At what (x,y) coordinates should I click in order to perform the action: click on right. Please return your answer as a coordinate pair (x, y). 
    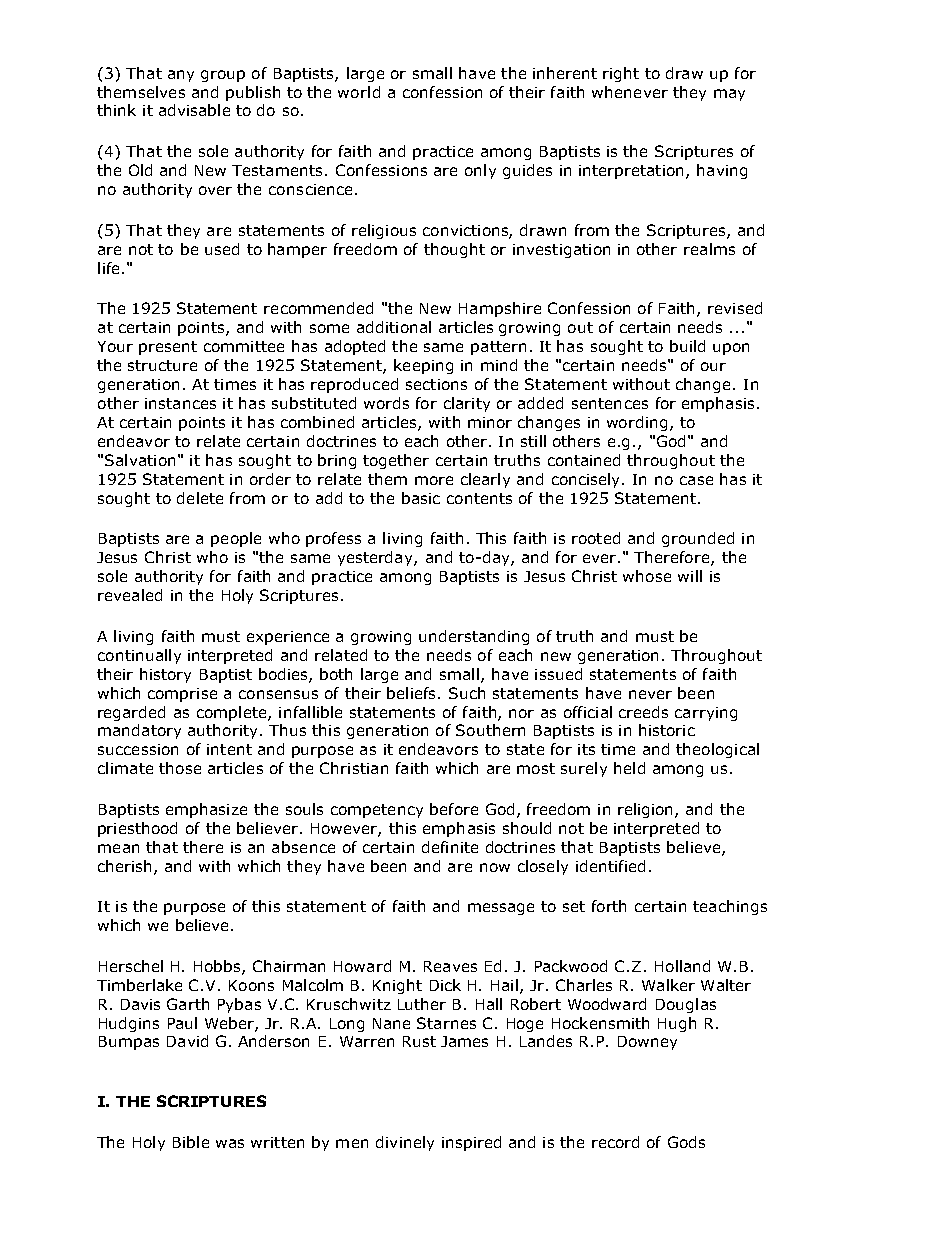
    Looking at the image, I should click on (621, 74).
